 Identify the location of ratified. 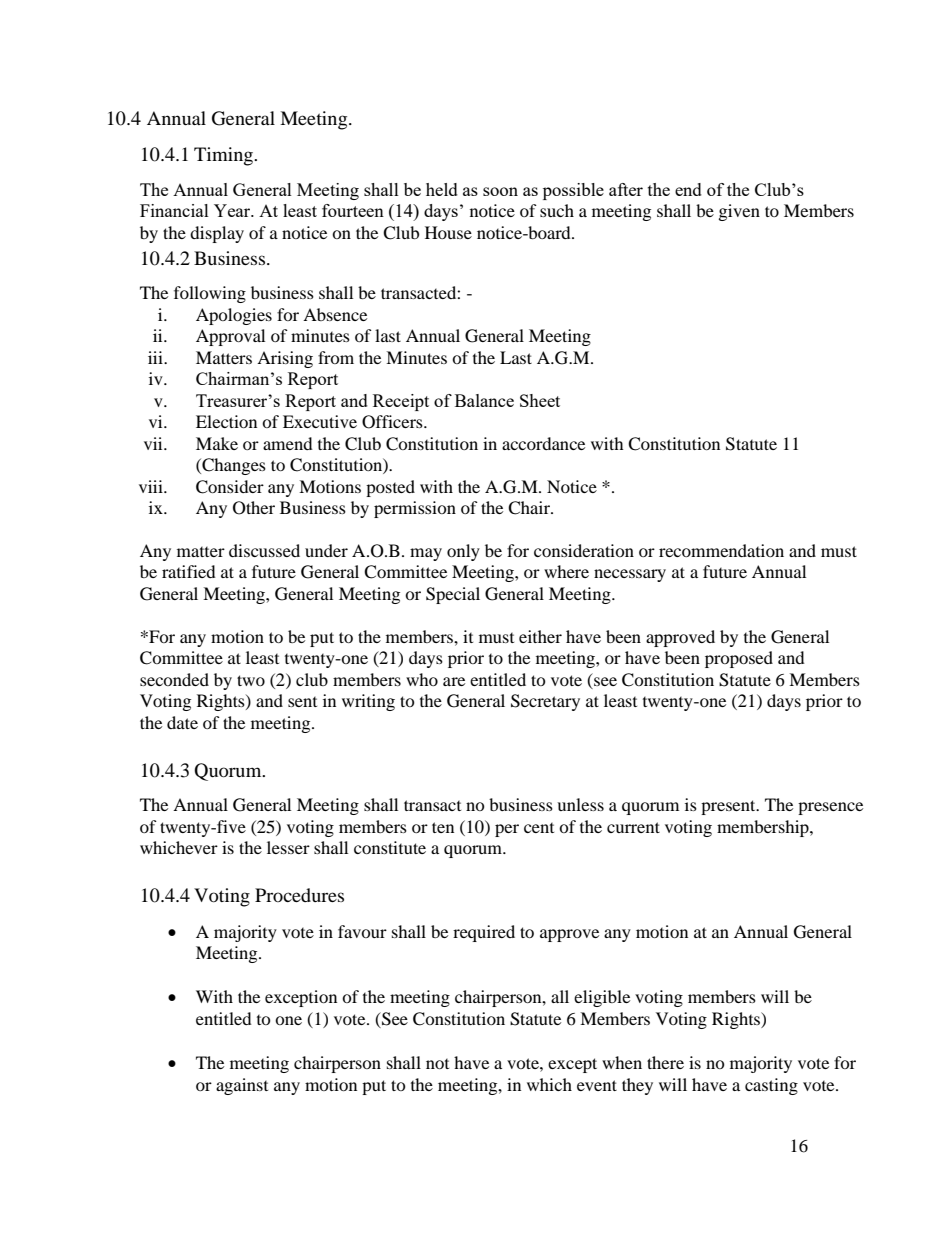
(189, 571).
